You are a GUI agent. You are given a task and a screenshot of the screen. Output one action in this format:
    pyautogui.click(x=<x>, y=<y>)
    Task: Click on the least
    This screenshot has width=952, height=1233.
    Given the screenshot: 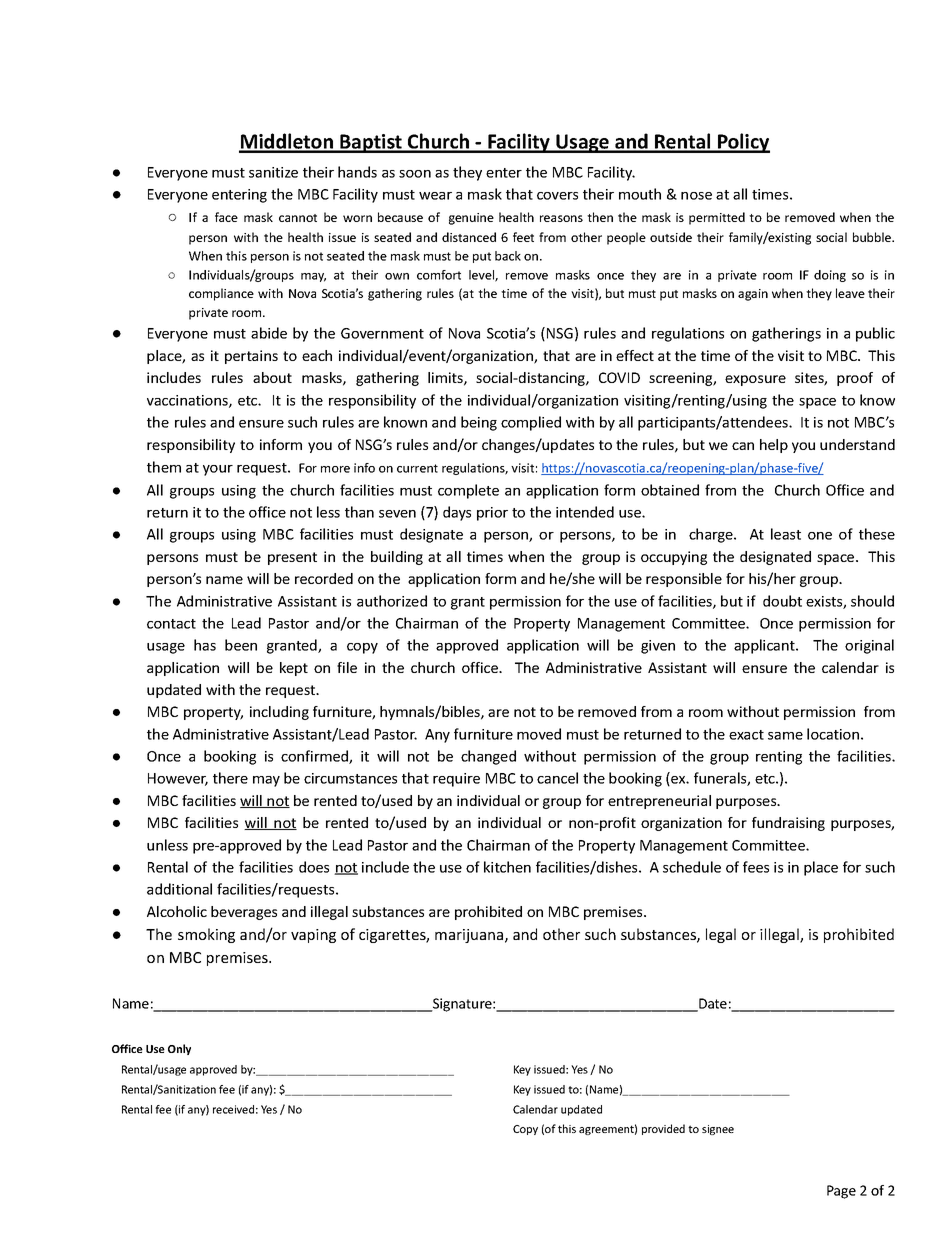 What is the action you would take?
    pyautogui.click(x=786, y=534)
